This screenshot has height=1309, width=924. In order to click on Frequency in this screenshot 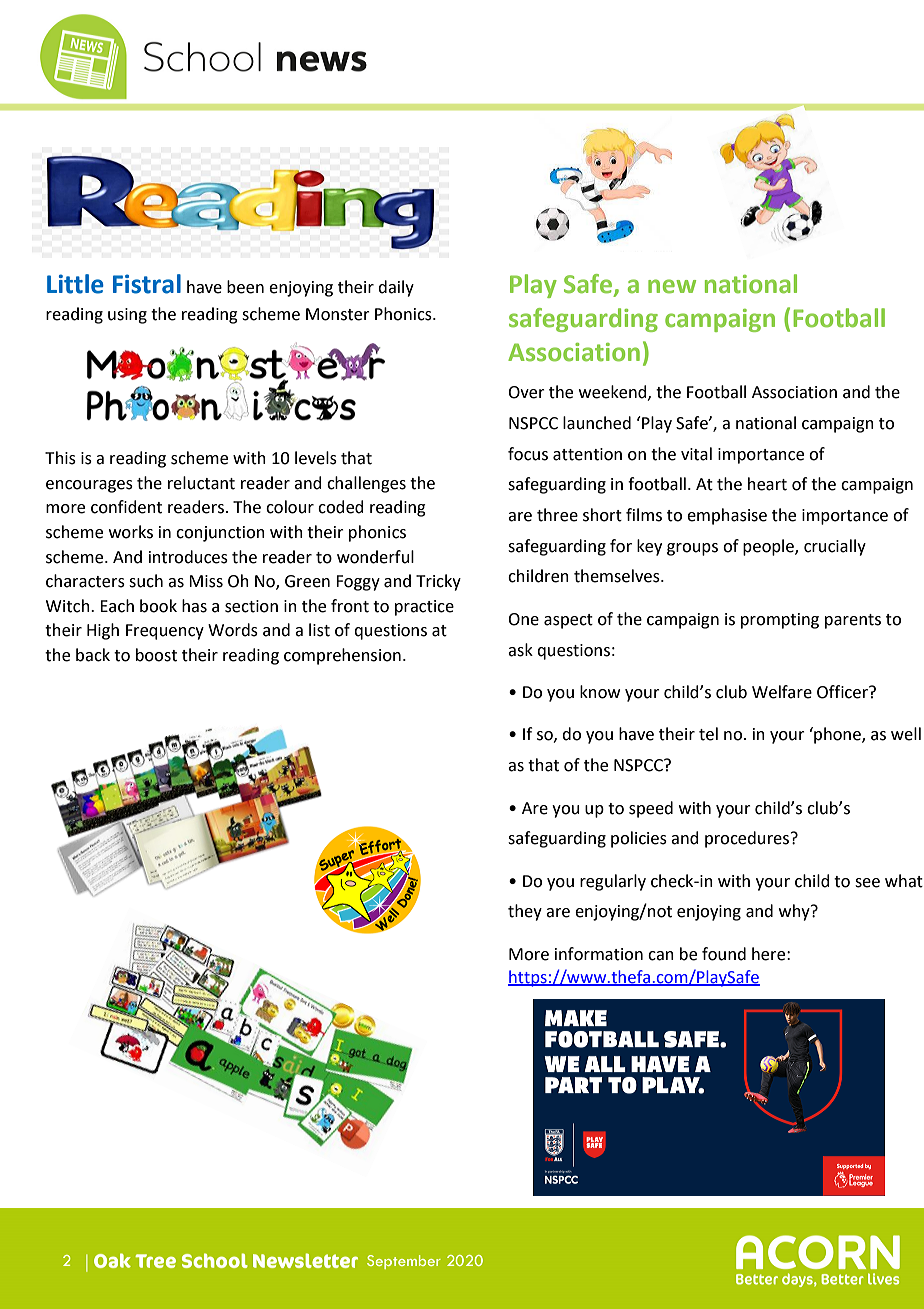, I will do `click(165, 632)`.
